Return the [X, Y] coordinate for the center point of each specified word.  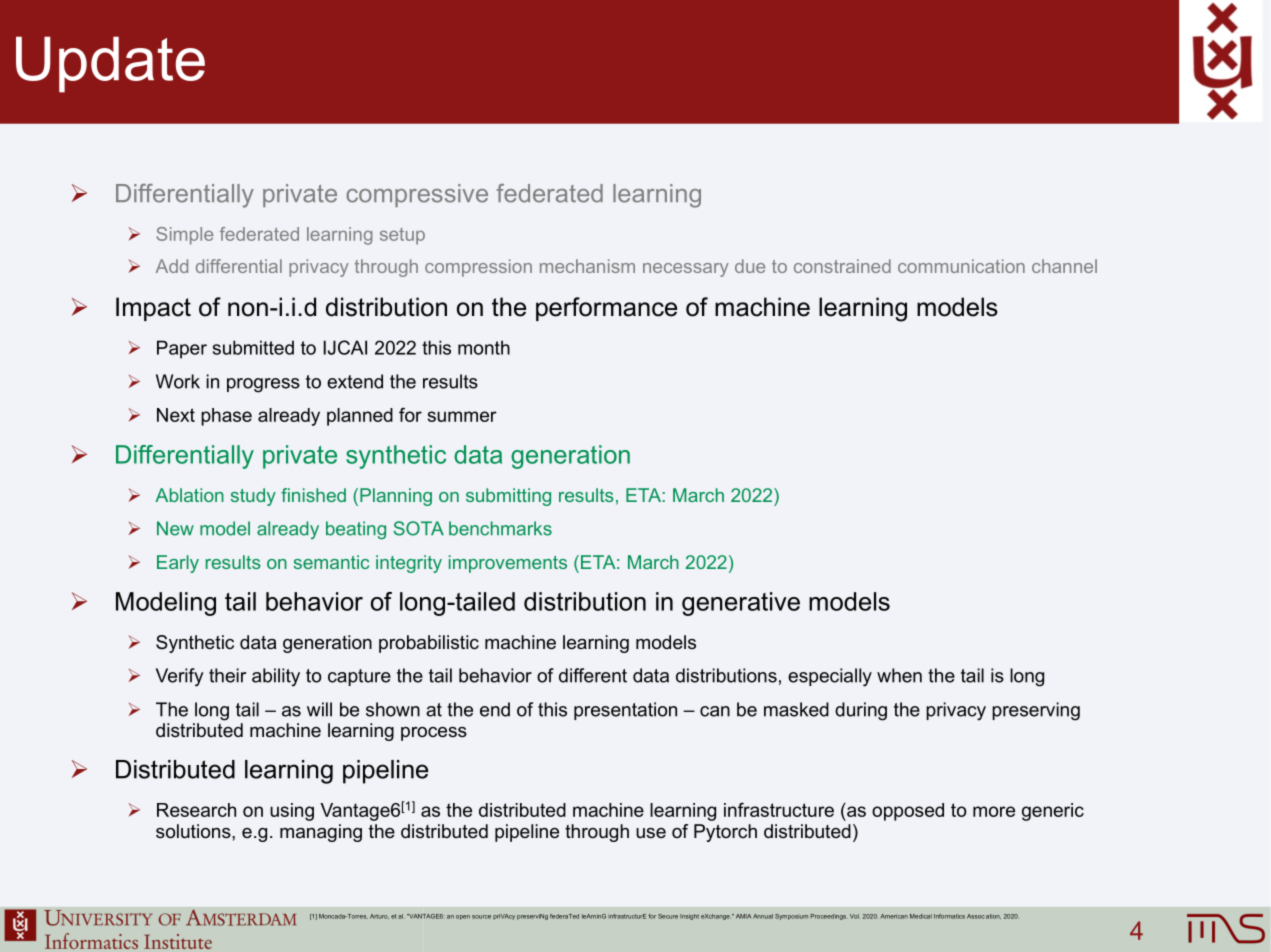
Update [110, 64]
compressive [417, 195]
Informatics [949, 916]
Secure [668, 916]
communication [961, 266]
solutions [194, 831]
